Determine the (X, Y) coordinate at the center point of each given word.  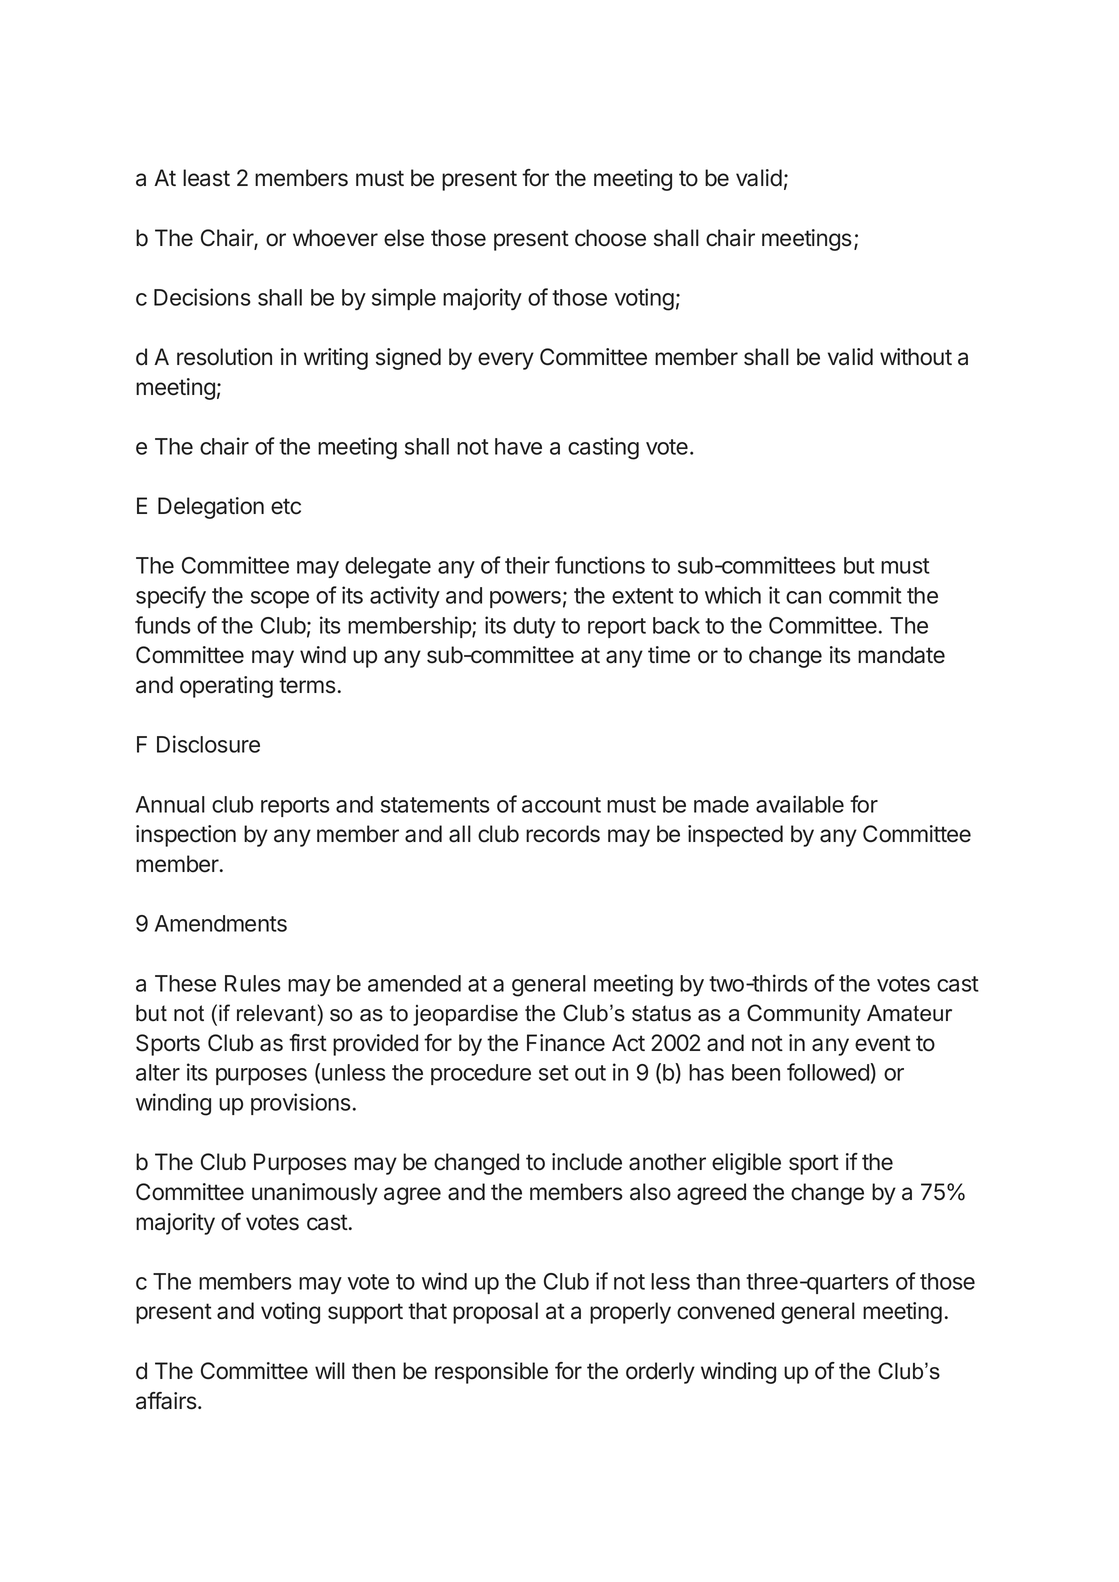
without (916, 357)
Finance (566, 1043)
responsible (491, 1373)
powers (525, 599)
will (330, 1370)
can (803, 597)
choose (610, 238)
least (206, 178)
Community (804, 1015)
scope (280, 599)
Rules (253, 983)
